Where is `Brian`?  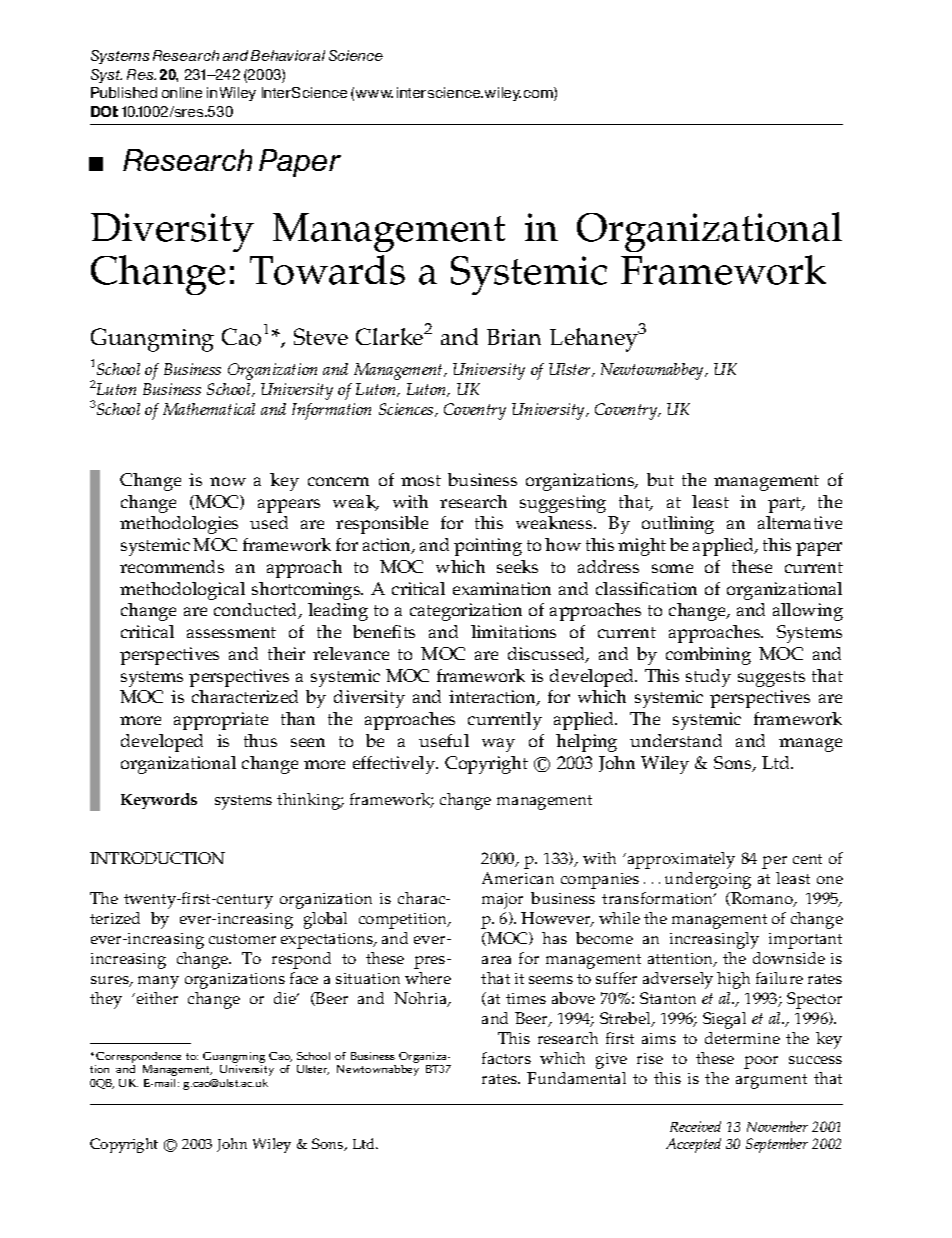 Brian is located at coordinates (514, 337).
